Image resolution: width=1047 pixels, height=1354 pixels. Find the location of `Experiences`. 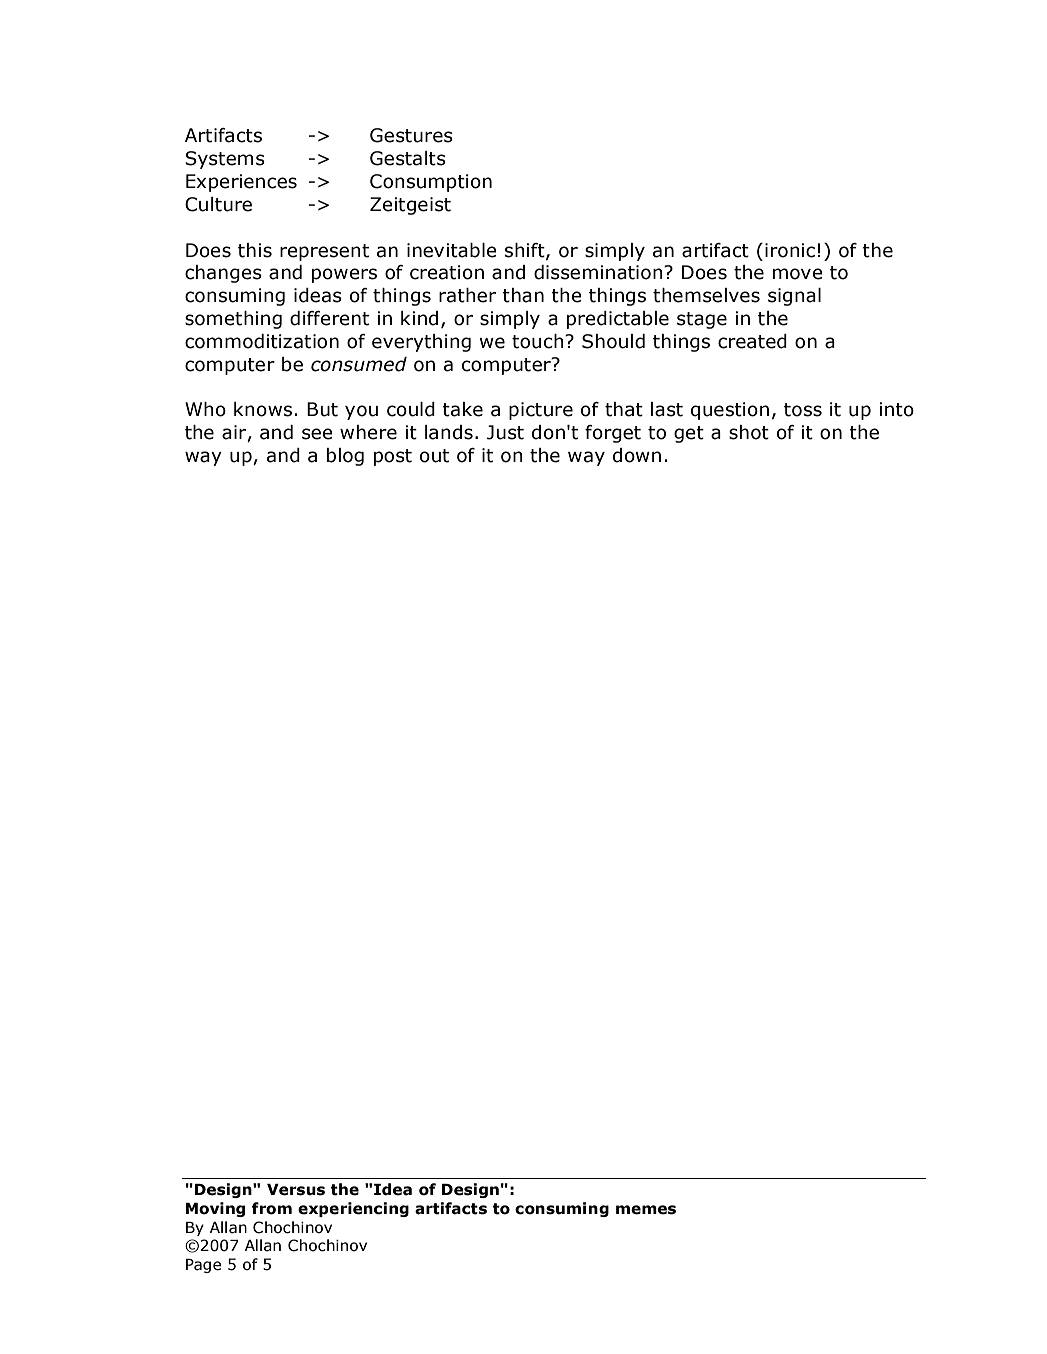

Experiences is located at coordinates (241, 183).
